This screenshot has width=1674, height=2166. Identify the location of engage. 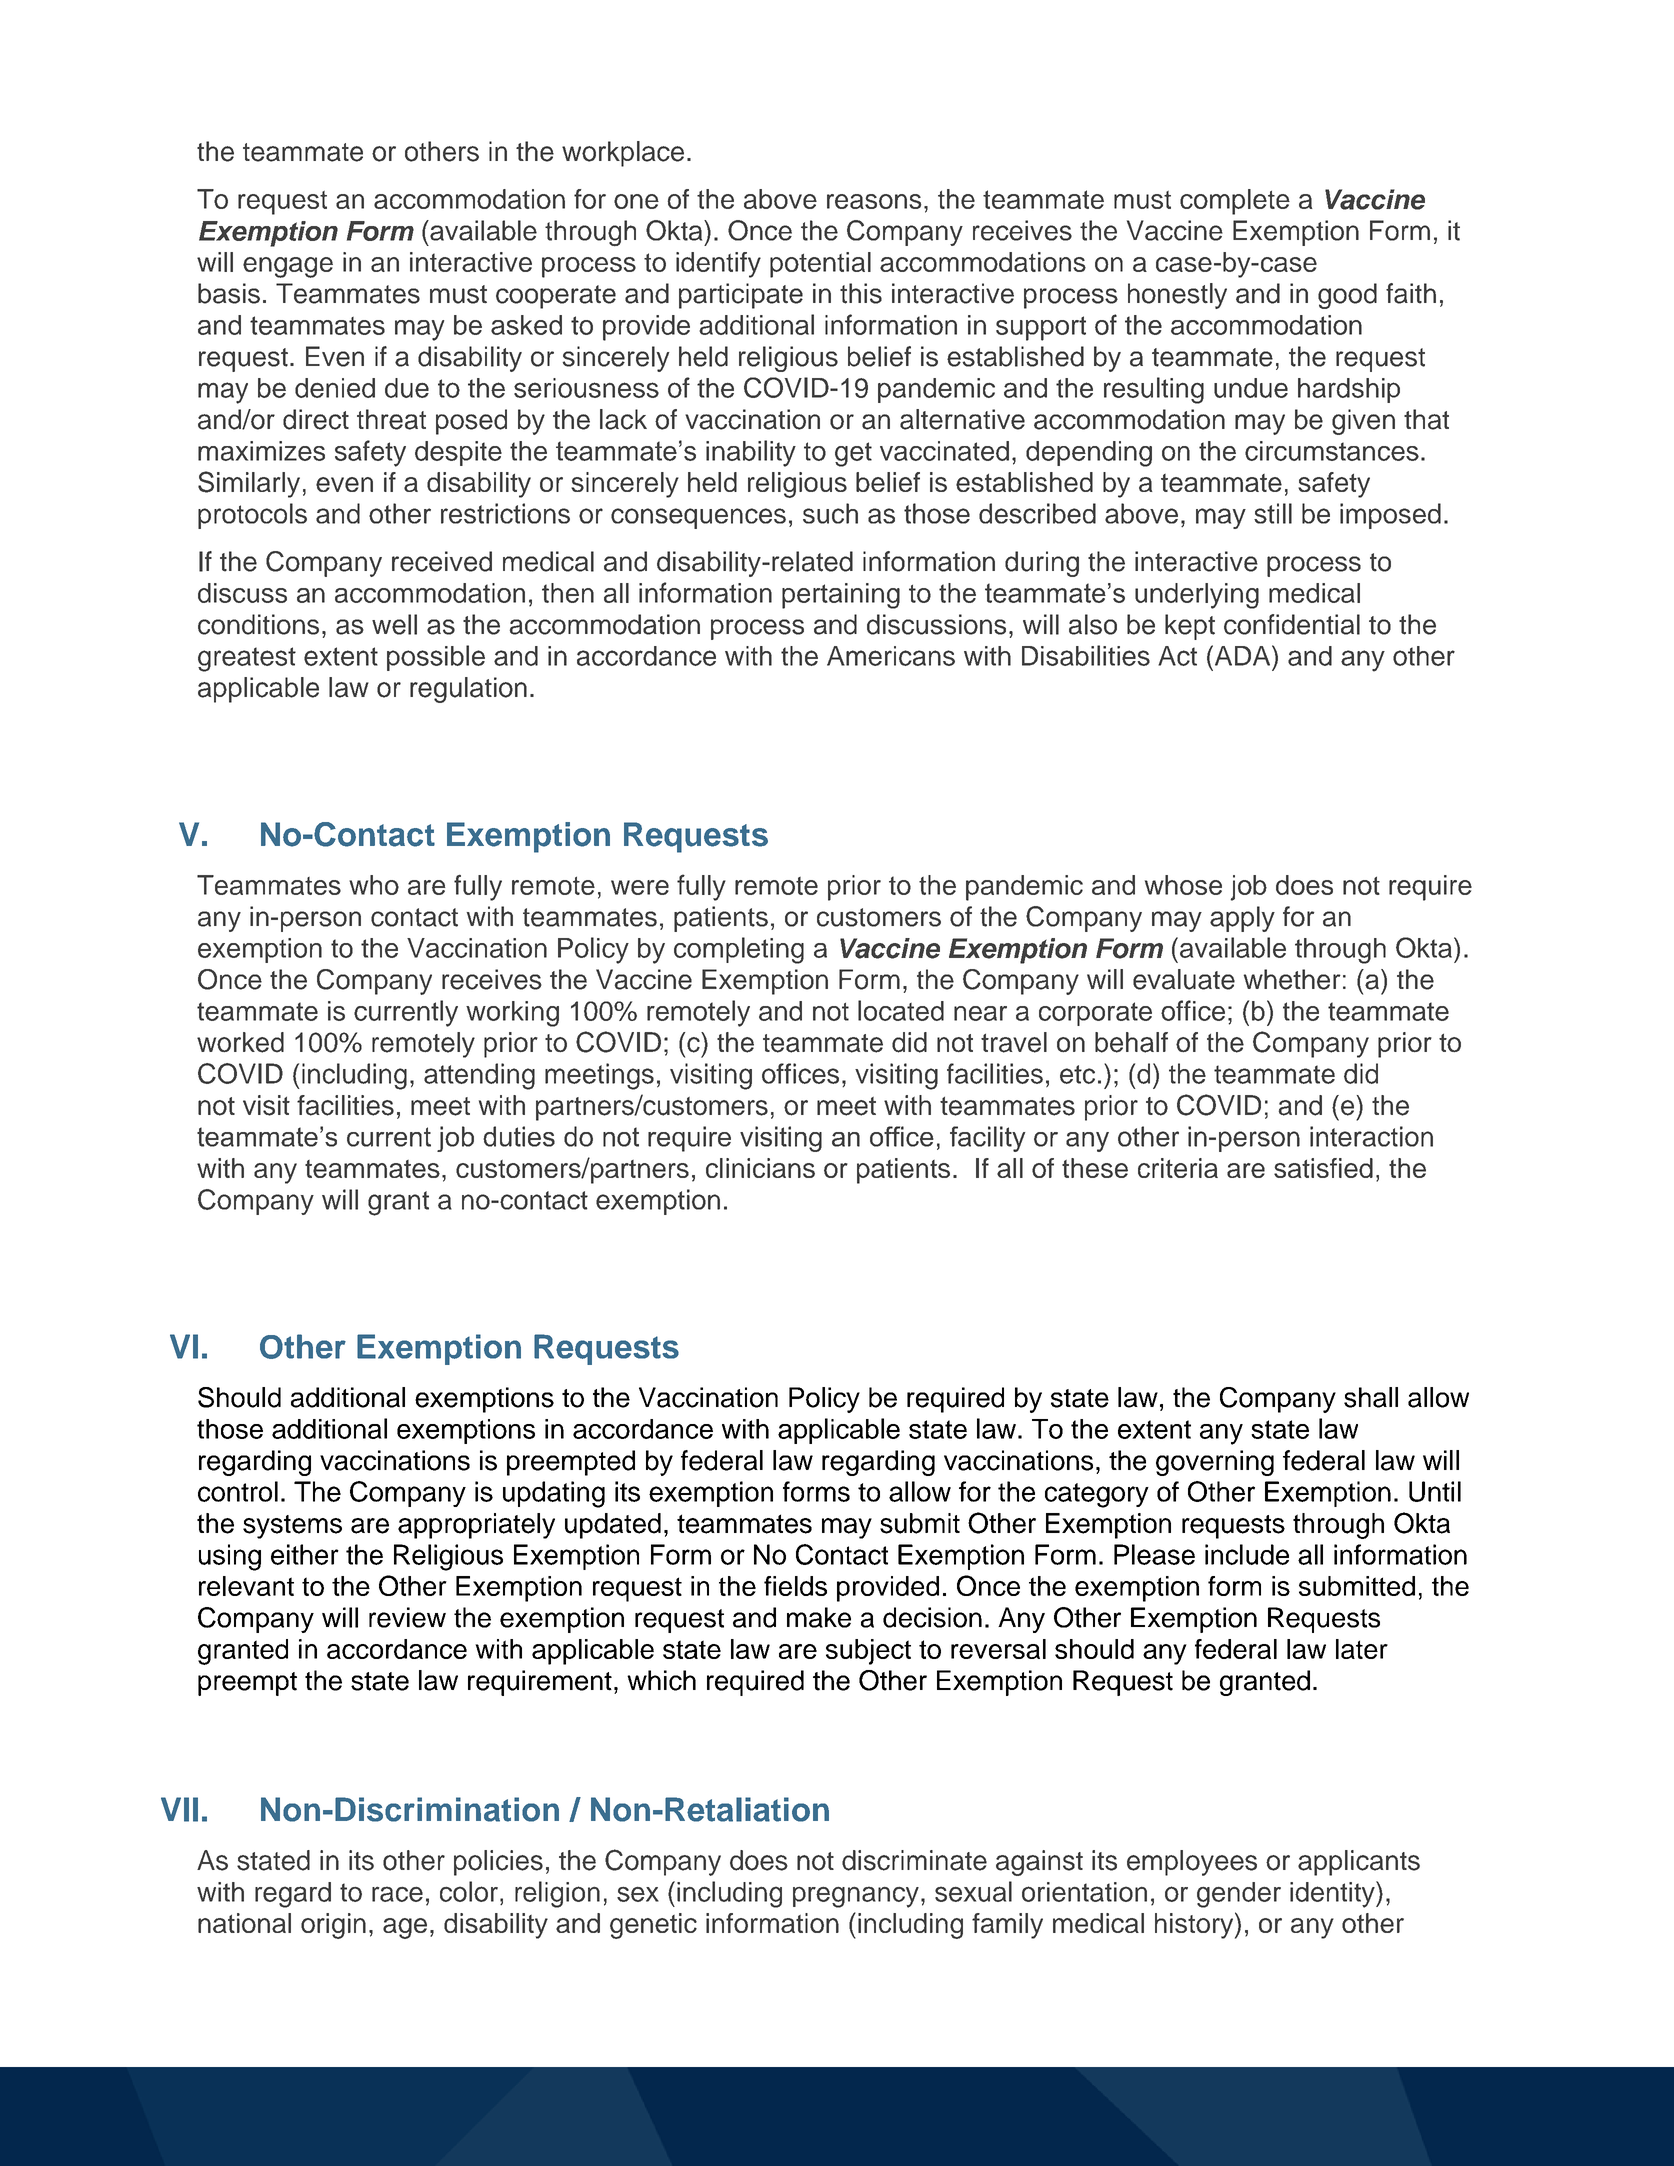
(288, 267).
